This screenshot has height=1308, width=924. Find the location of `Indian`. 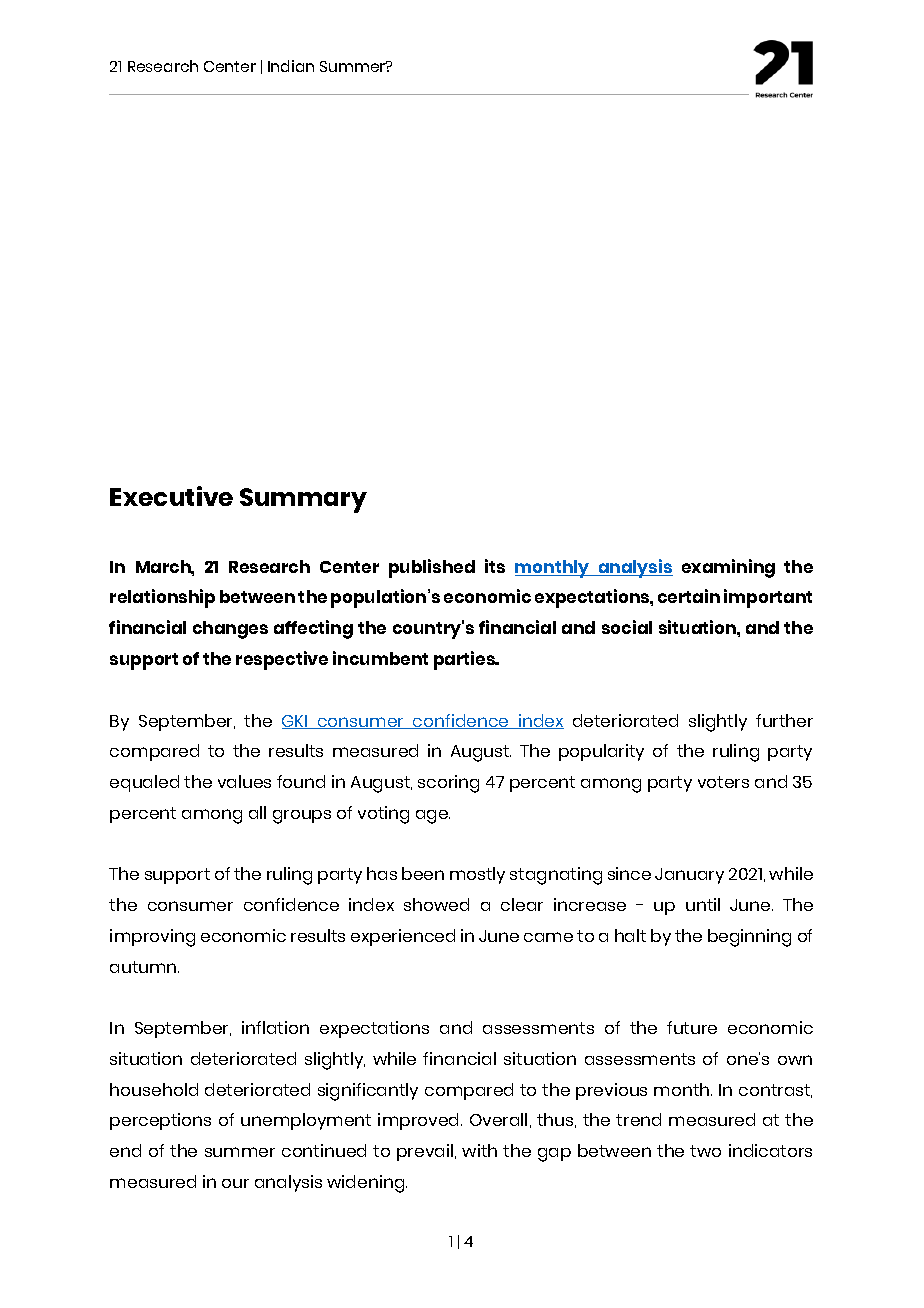

Indian is located at coordinates (291, 66).
